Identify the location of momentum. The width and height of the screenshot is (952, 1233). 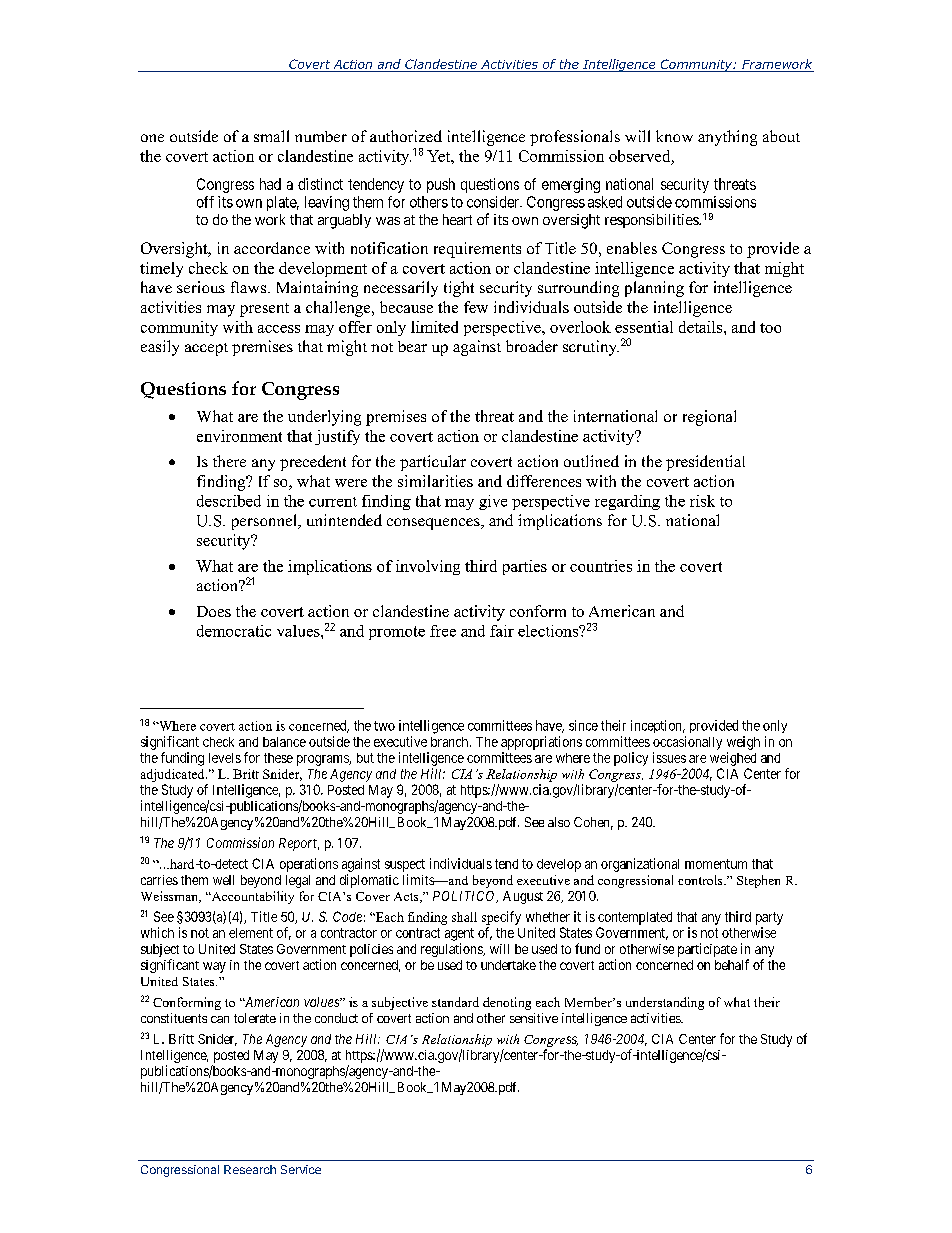
(716, 864).
